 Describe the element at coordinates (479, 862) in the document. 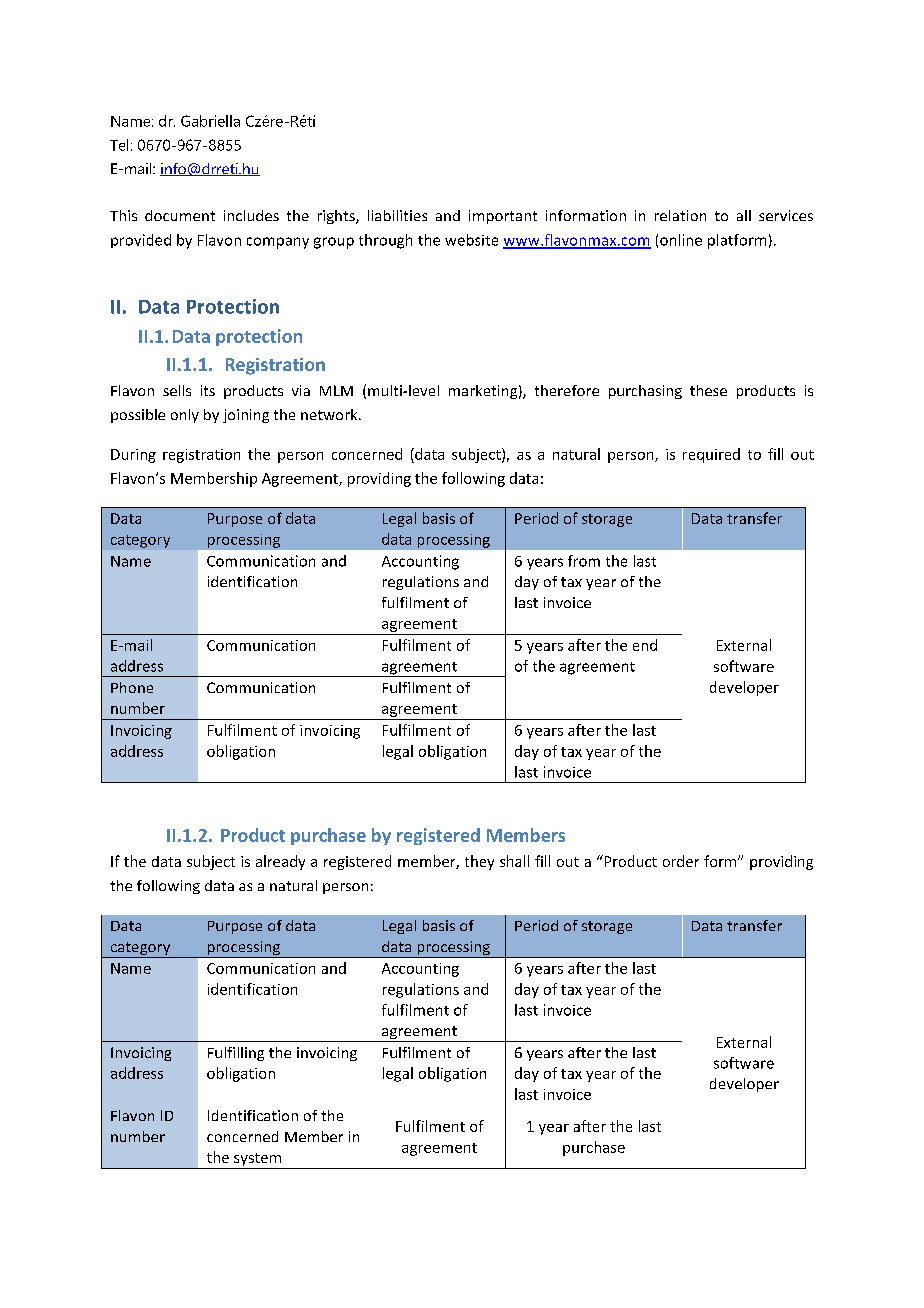

I see `they` at that location.
